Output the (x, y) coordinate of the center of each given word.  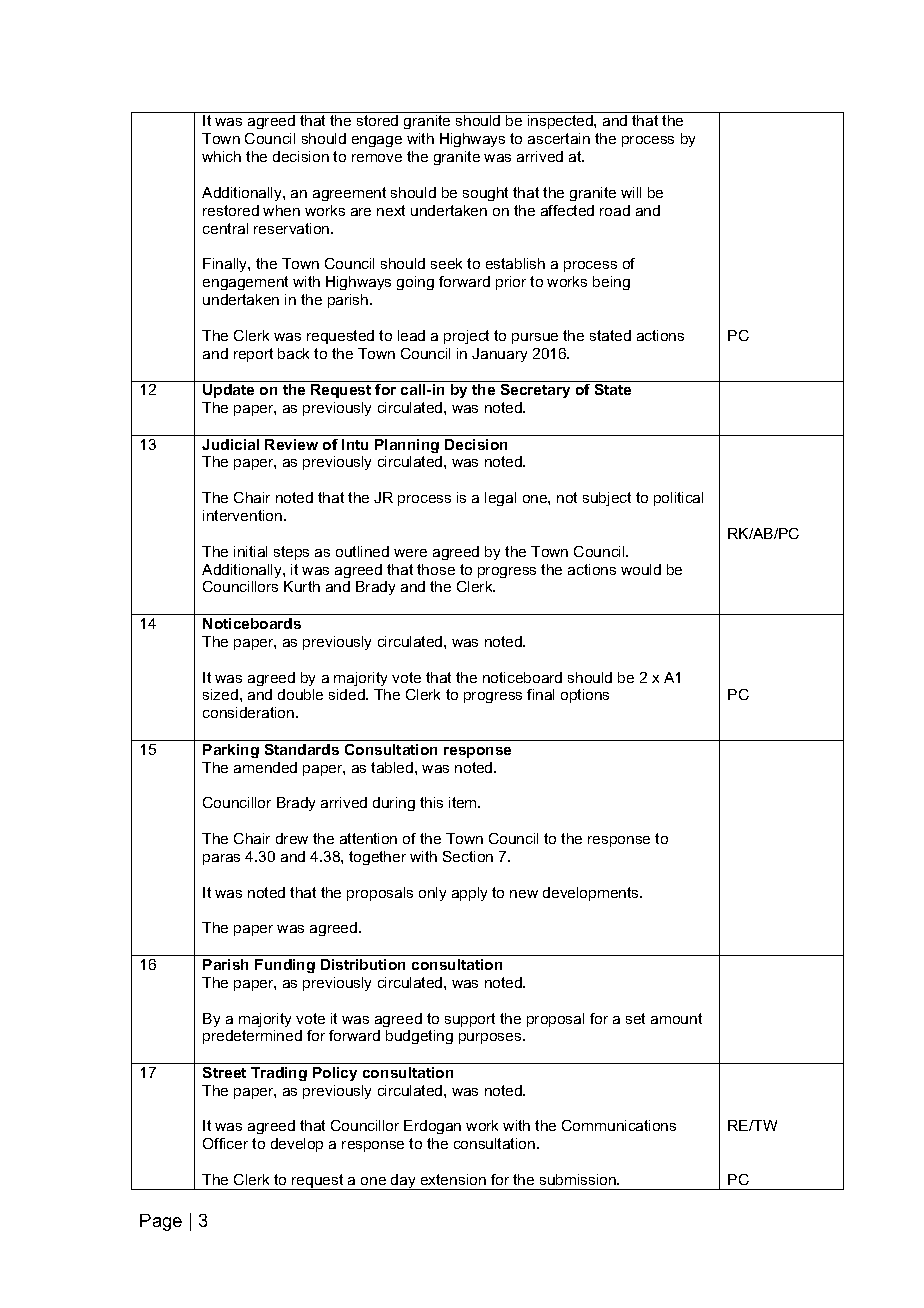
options (585, 696)
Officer (225, 1143)
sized (220, 694)
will (631, 192)
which (221, 156)
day (403, 1182)
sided (348, 694)
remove (377, 158)
